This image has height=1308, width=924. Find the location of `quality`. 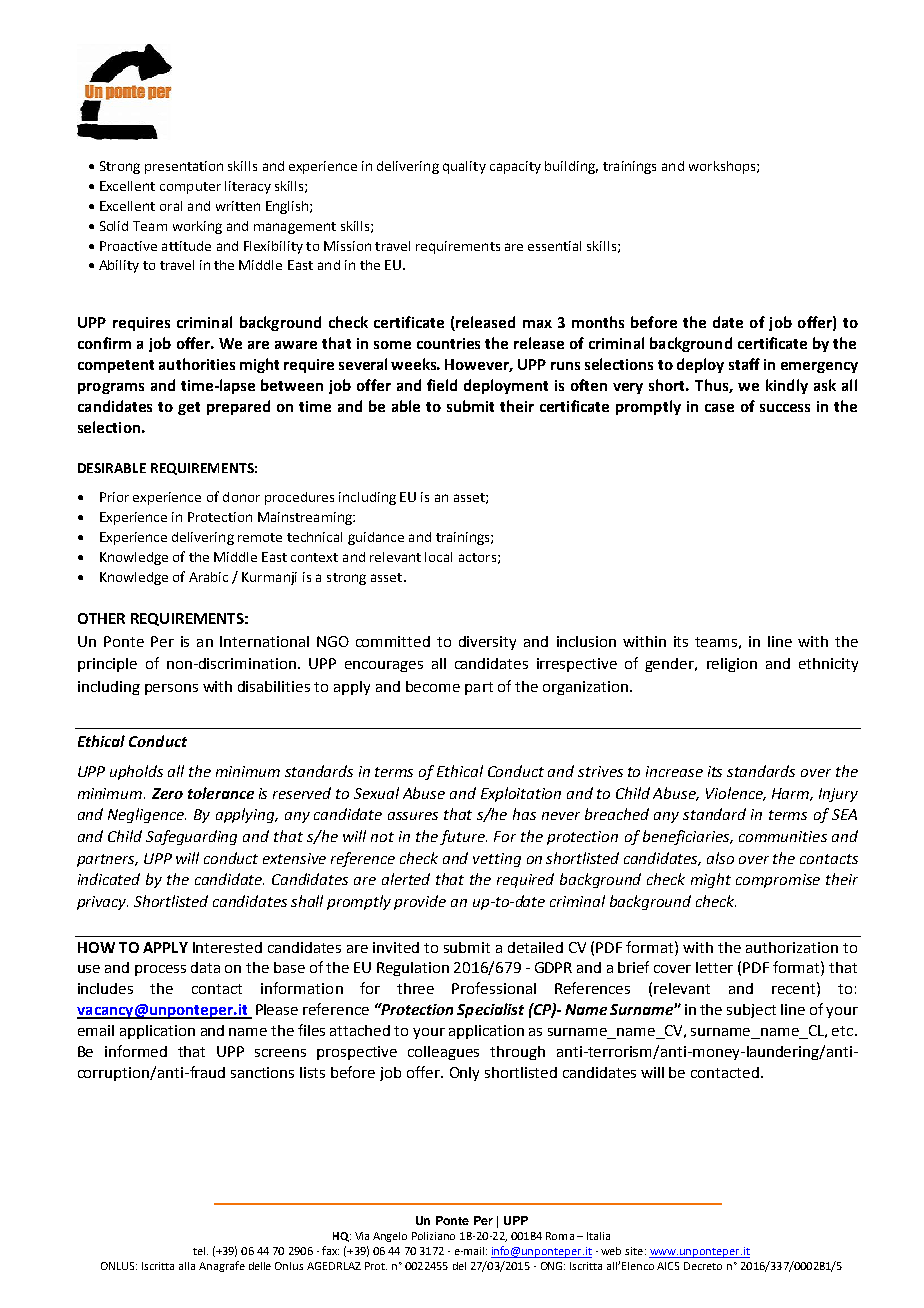

quality is located at coordinates (464, 167).
